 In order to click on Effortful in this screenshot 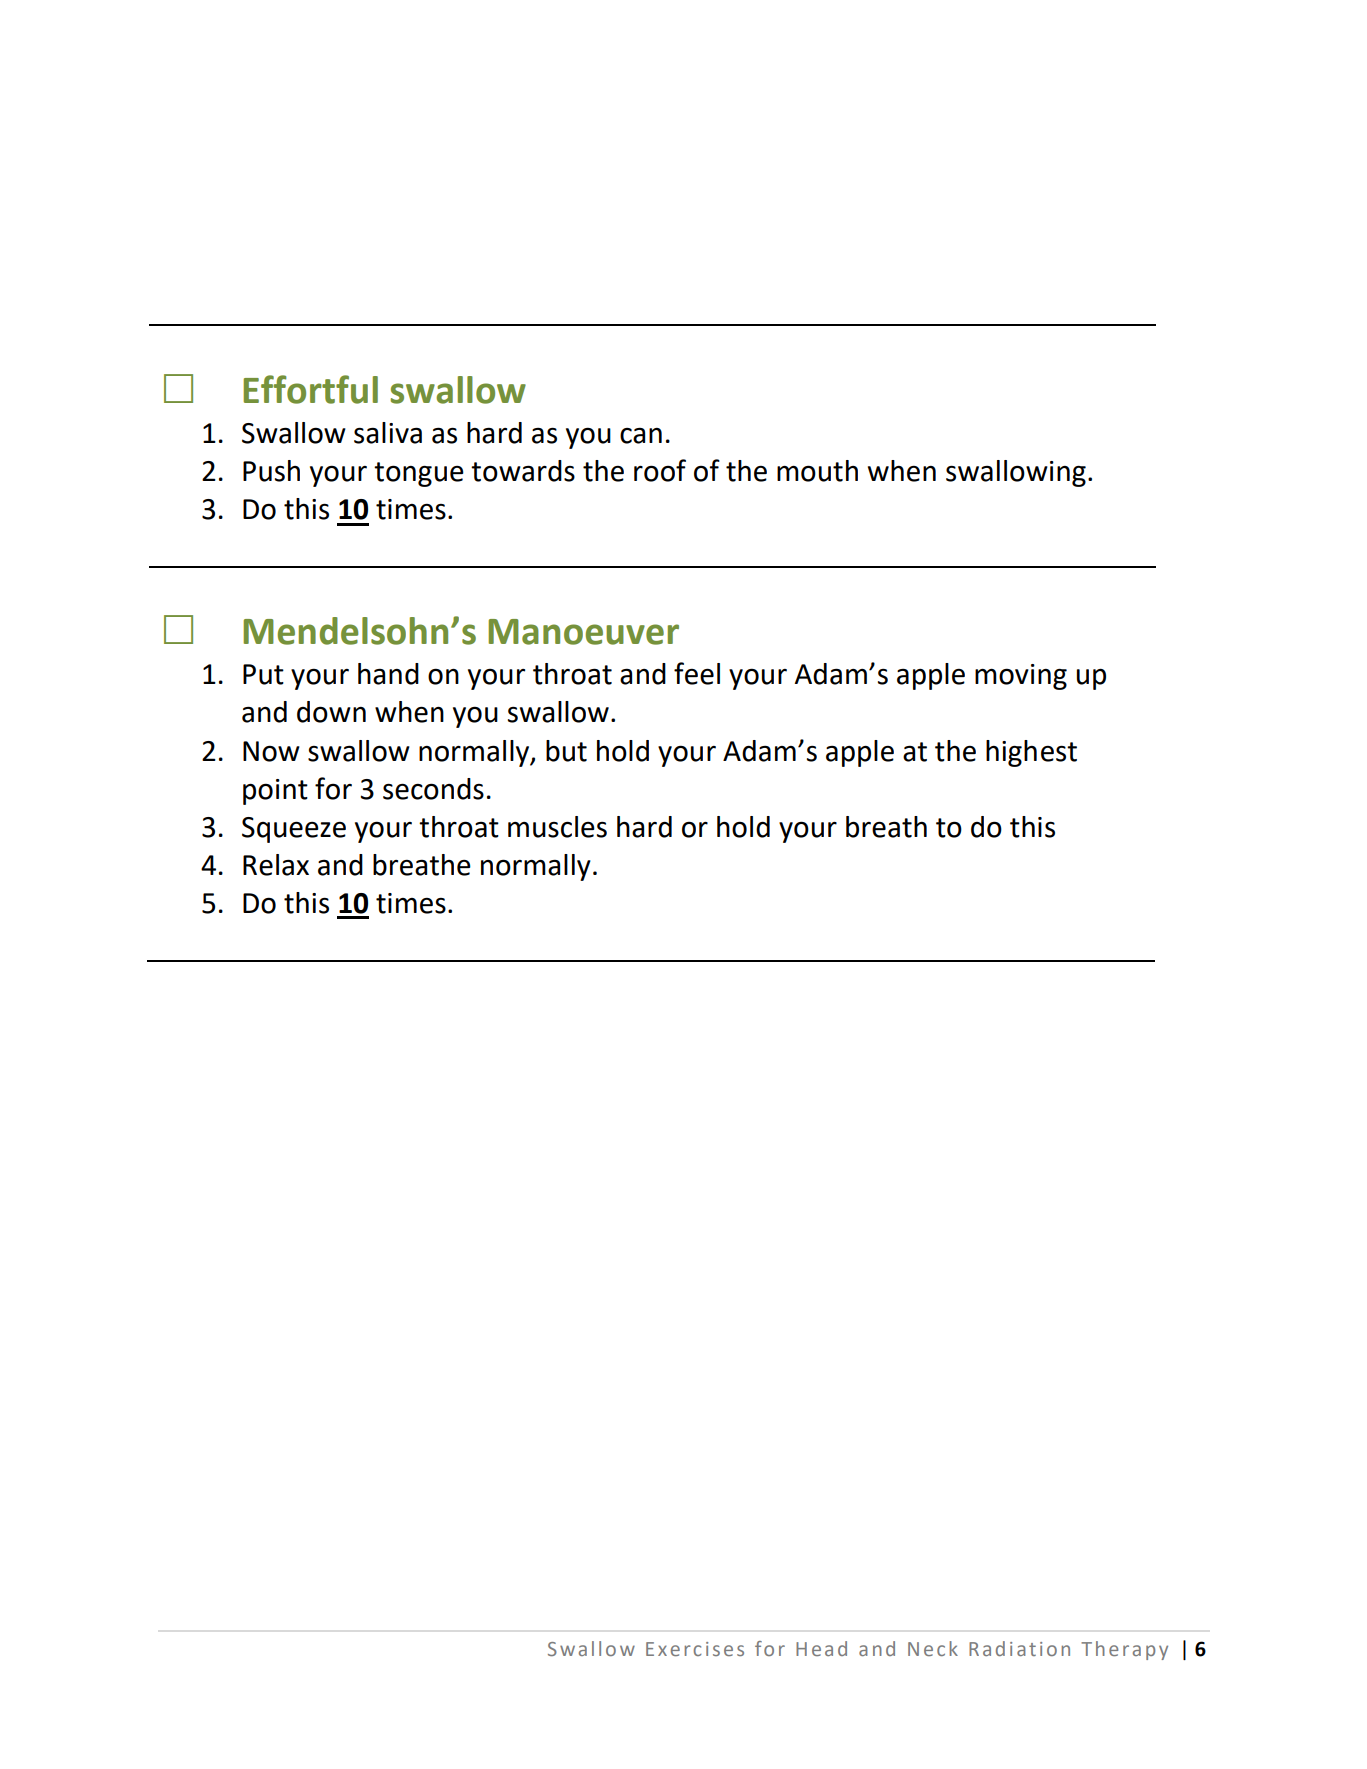, I will do `click(310, 389)`.
